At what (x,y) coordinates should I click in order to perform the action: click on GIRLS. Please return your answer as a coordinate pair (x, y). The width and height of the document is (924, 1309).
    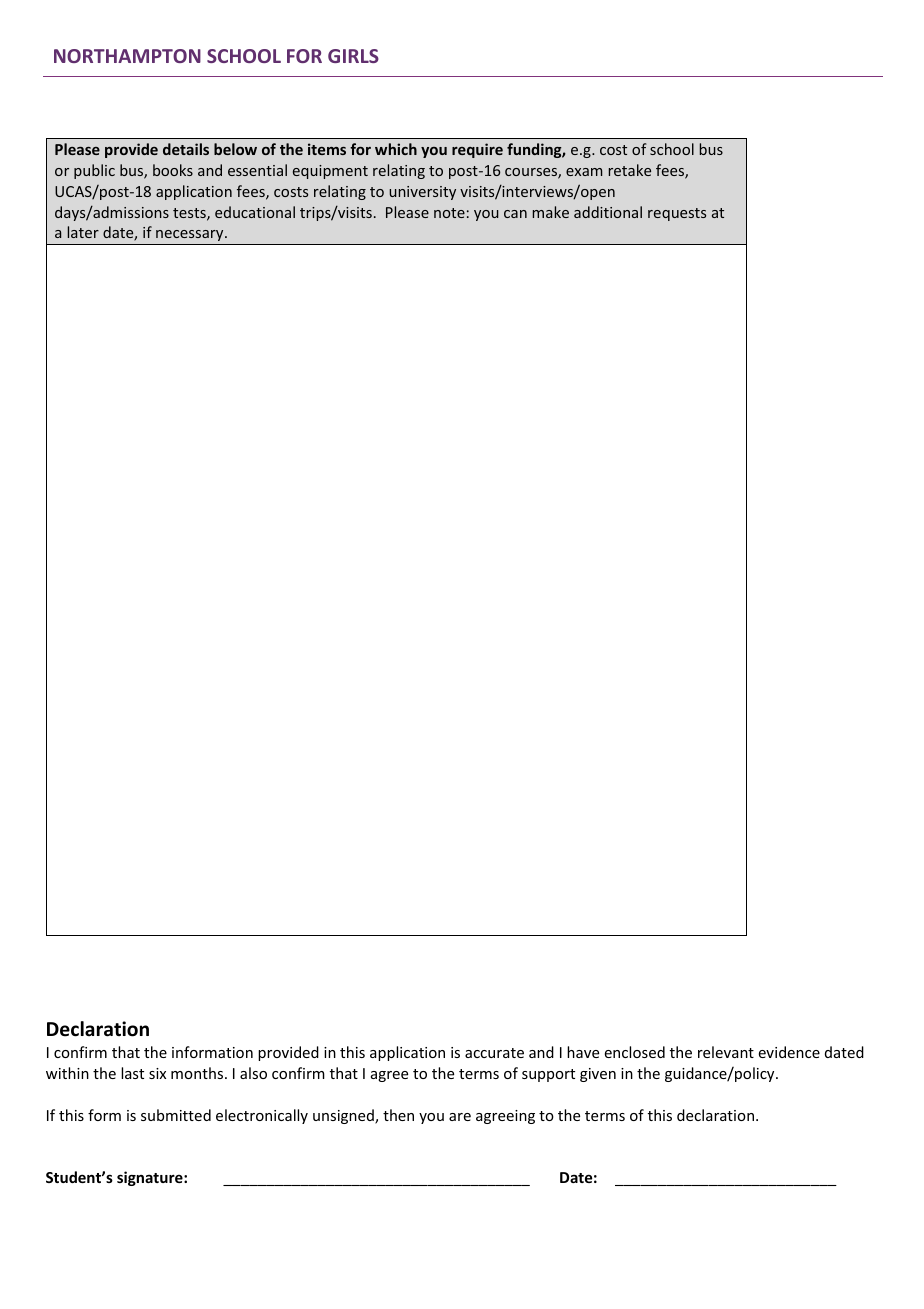
    Looking at the image, I should click on (353, 56).
